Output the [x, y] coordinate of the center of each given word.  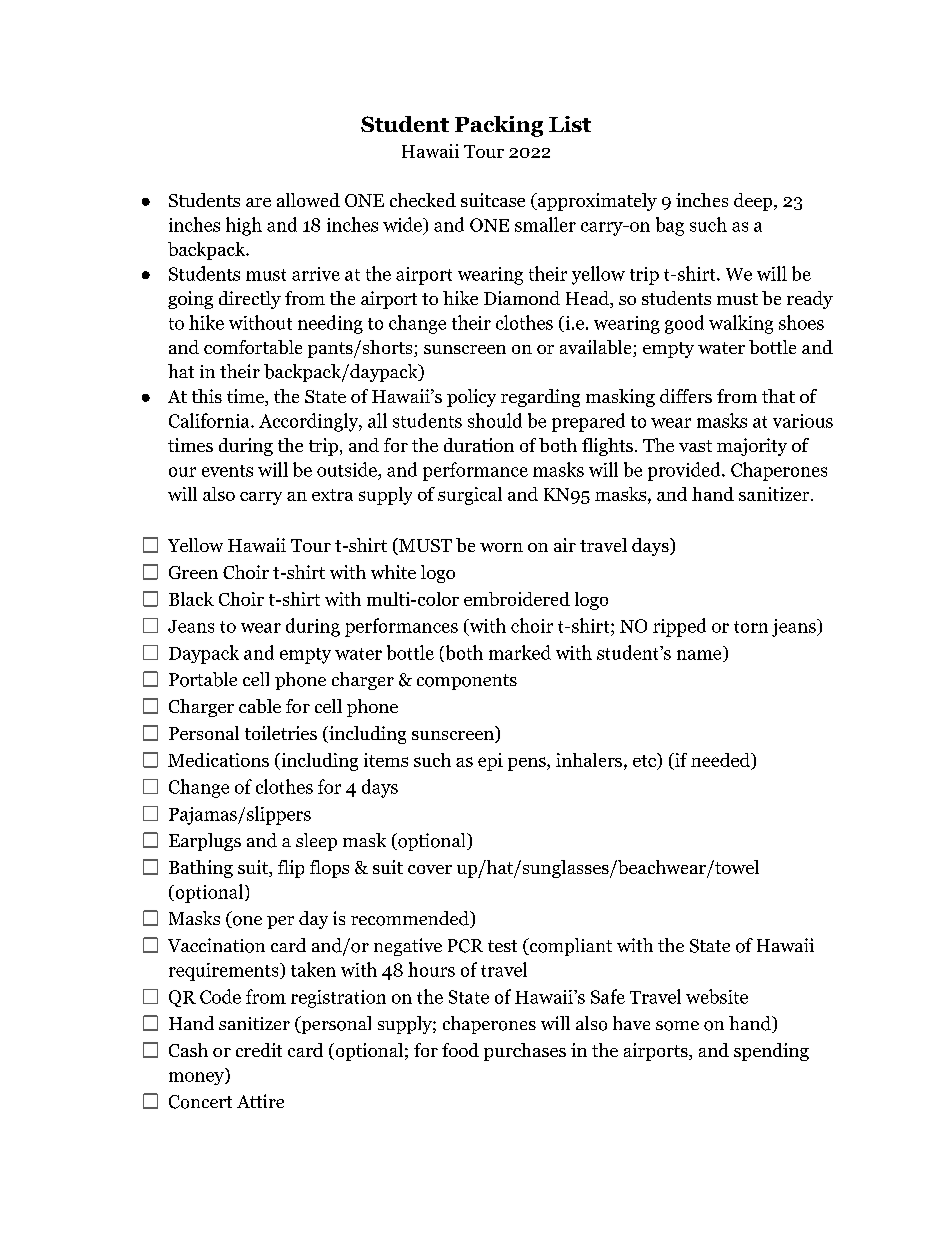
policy [471, 398]
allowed [308, 200]
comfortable [253, 347]
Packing [499, 126]
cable [260, 706]
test [502, 946]
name [700, 656]
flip [291, 869]
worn [501, 547]
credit [259, 1050]
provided [685, 471]
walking [741, 324]
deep [753, 202]
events [227, 471]
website [717, 996]
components [467, 682]
